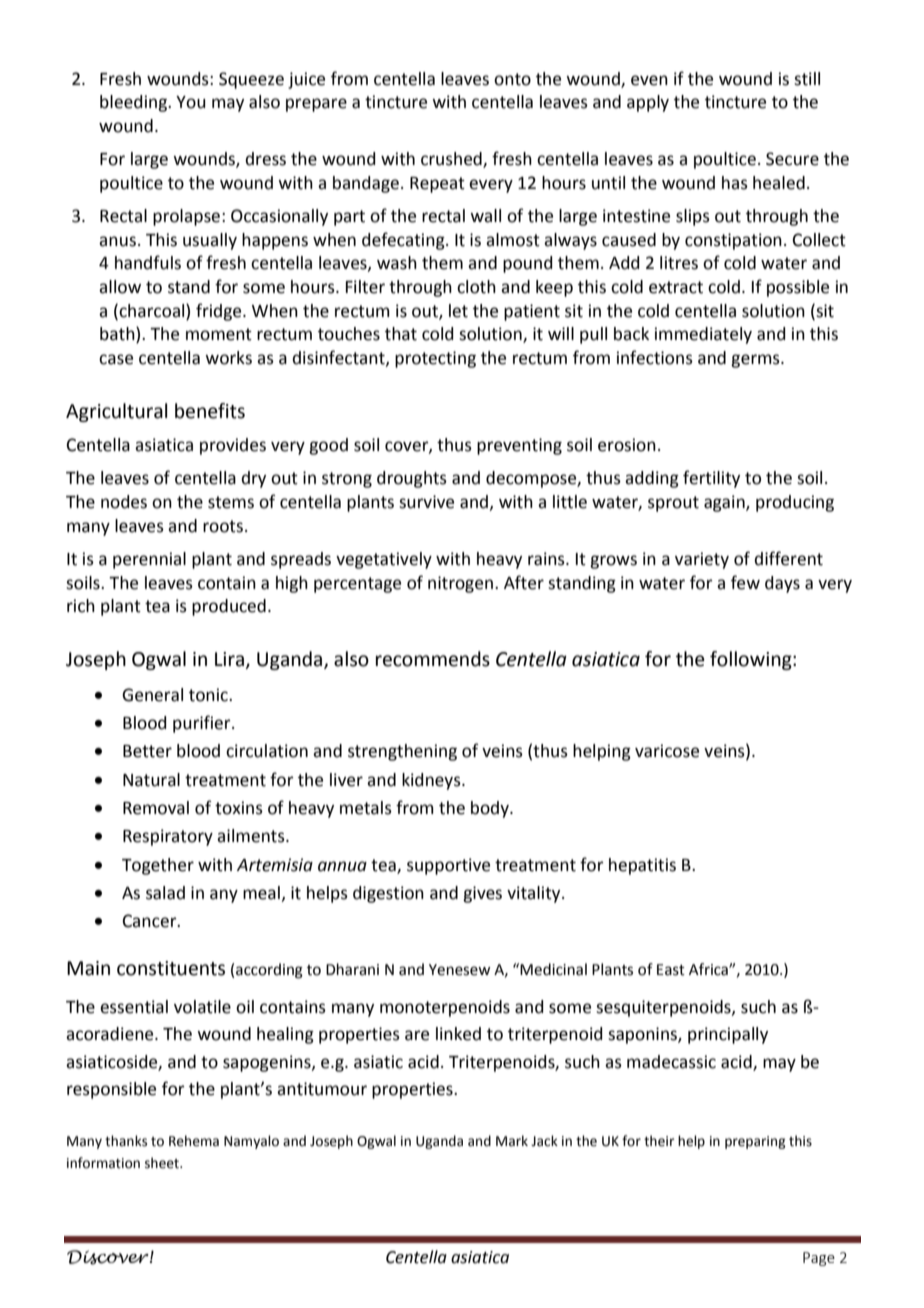 This screenshot has width=924, height=1308. What do you see at coordinates (124, 502) in the screenshot?
I see `nodes` at bounding box center [124, 502].
